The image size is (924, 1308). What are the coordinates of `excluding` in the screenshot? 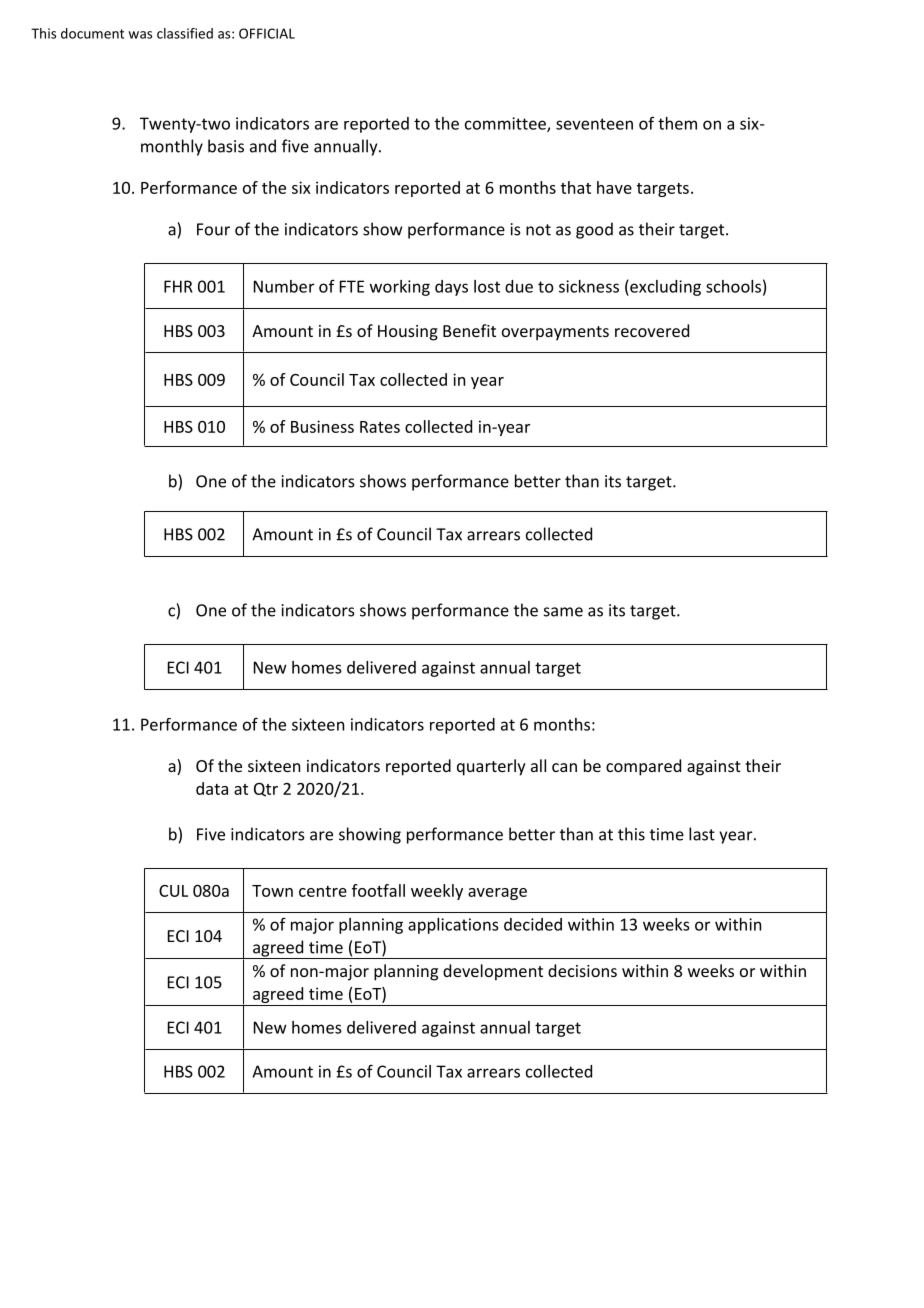 It's located at (664, 288).
